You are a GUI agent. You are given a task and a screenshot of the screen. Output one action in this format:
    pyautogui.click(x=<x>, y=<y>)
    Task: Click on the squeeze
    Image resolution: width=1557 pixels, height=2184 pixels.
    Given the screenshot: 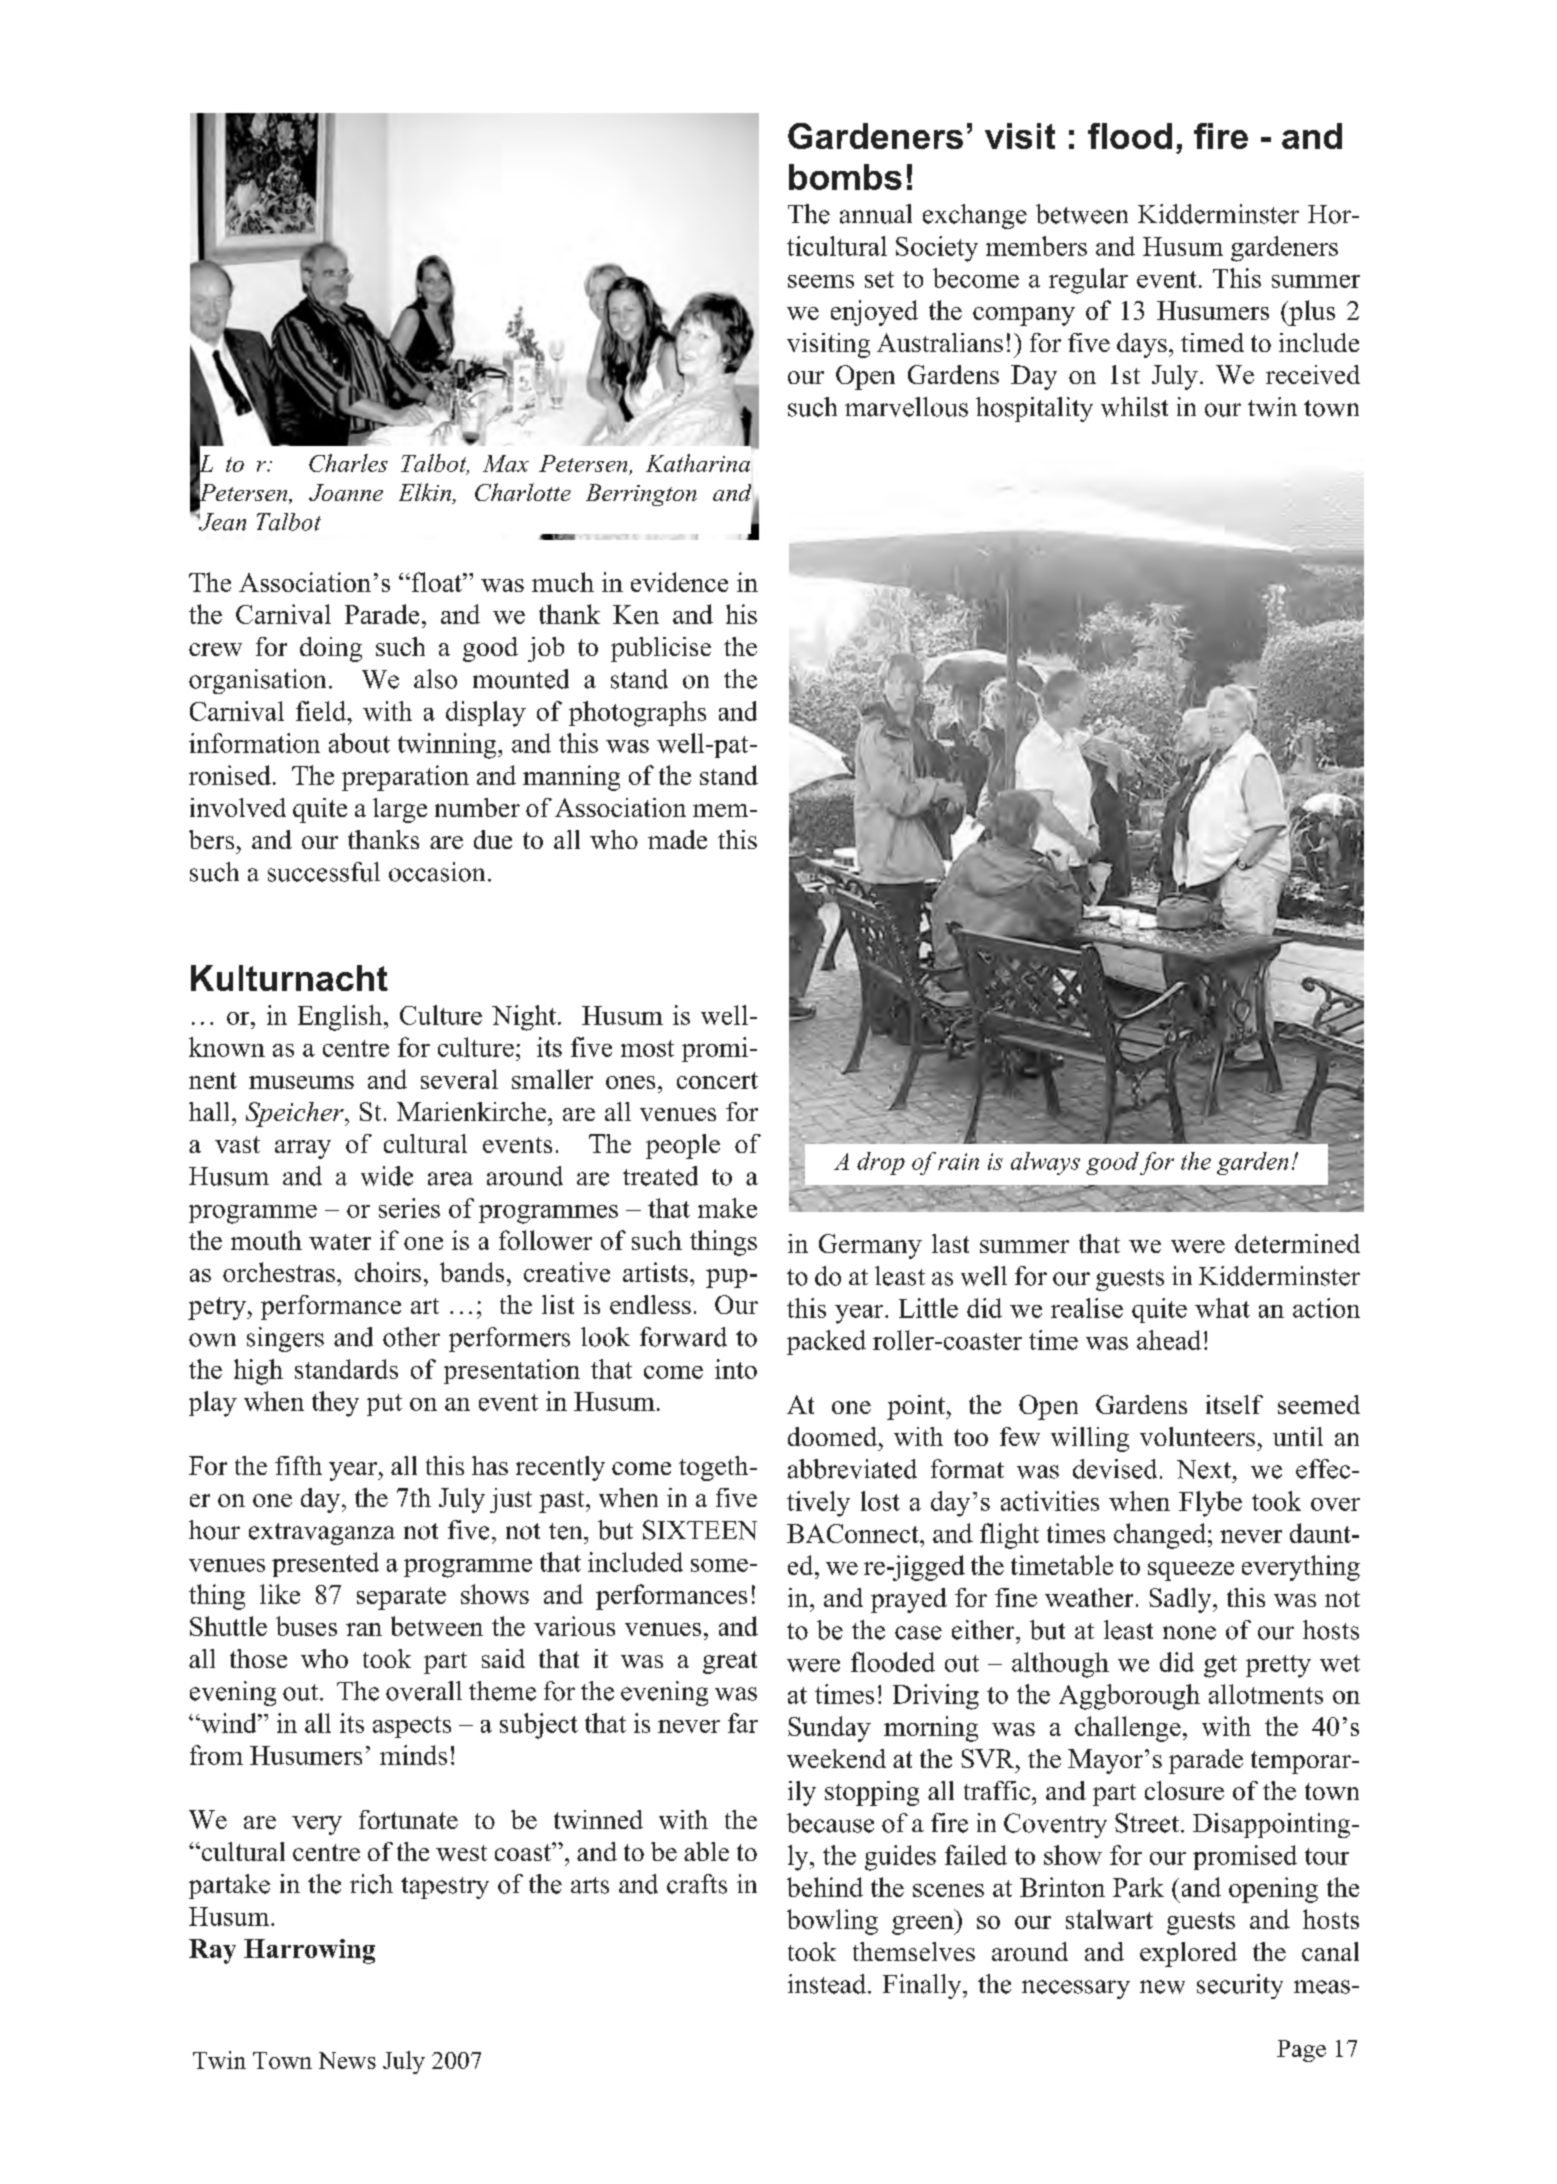 What is the action you would take?
    pyautogui.click(x=1191, y=1571)
